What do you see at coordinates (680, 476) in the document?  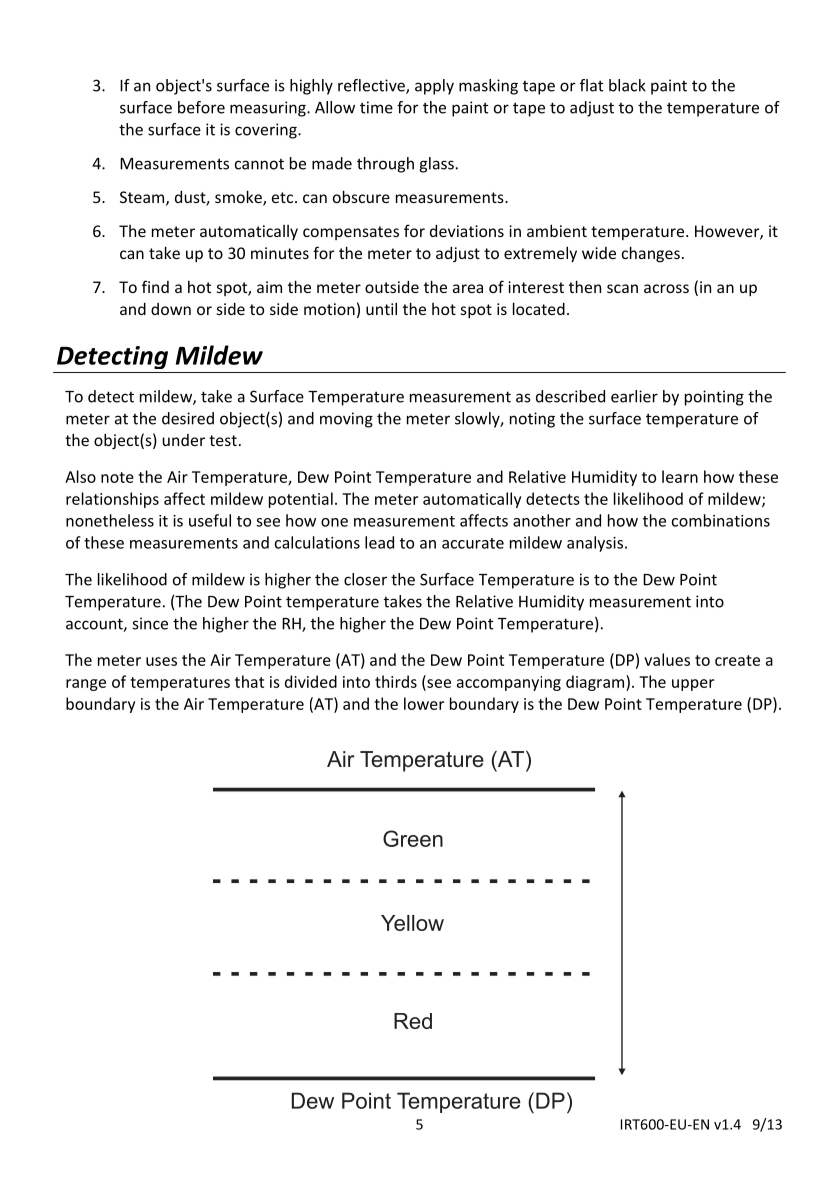 I see `learn` at bounding box center [680, 476].
